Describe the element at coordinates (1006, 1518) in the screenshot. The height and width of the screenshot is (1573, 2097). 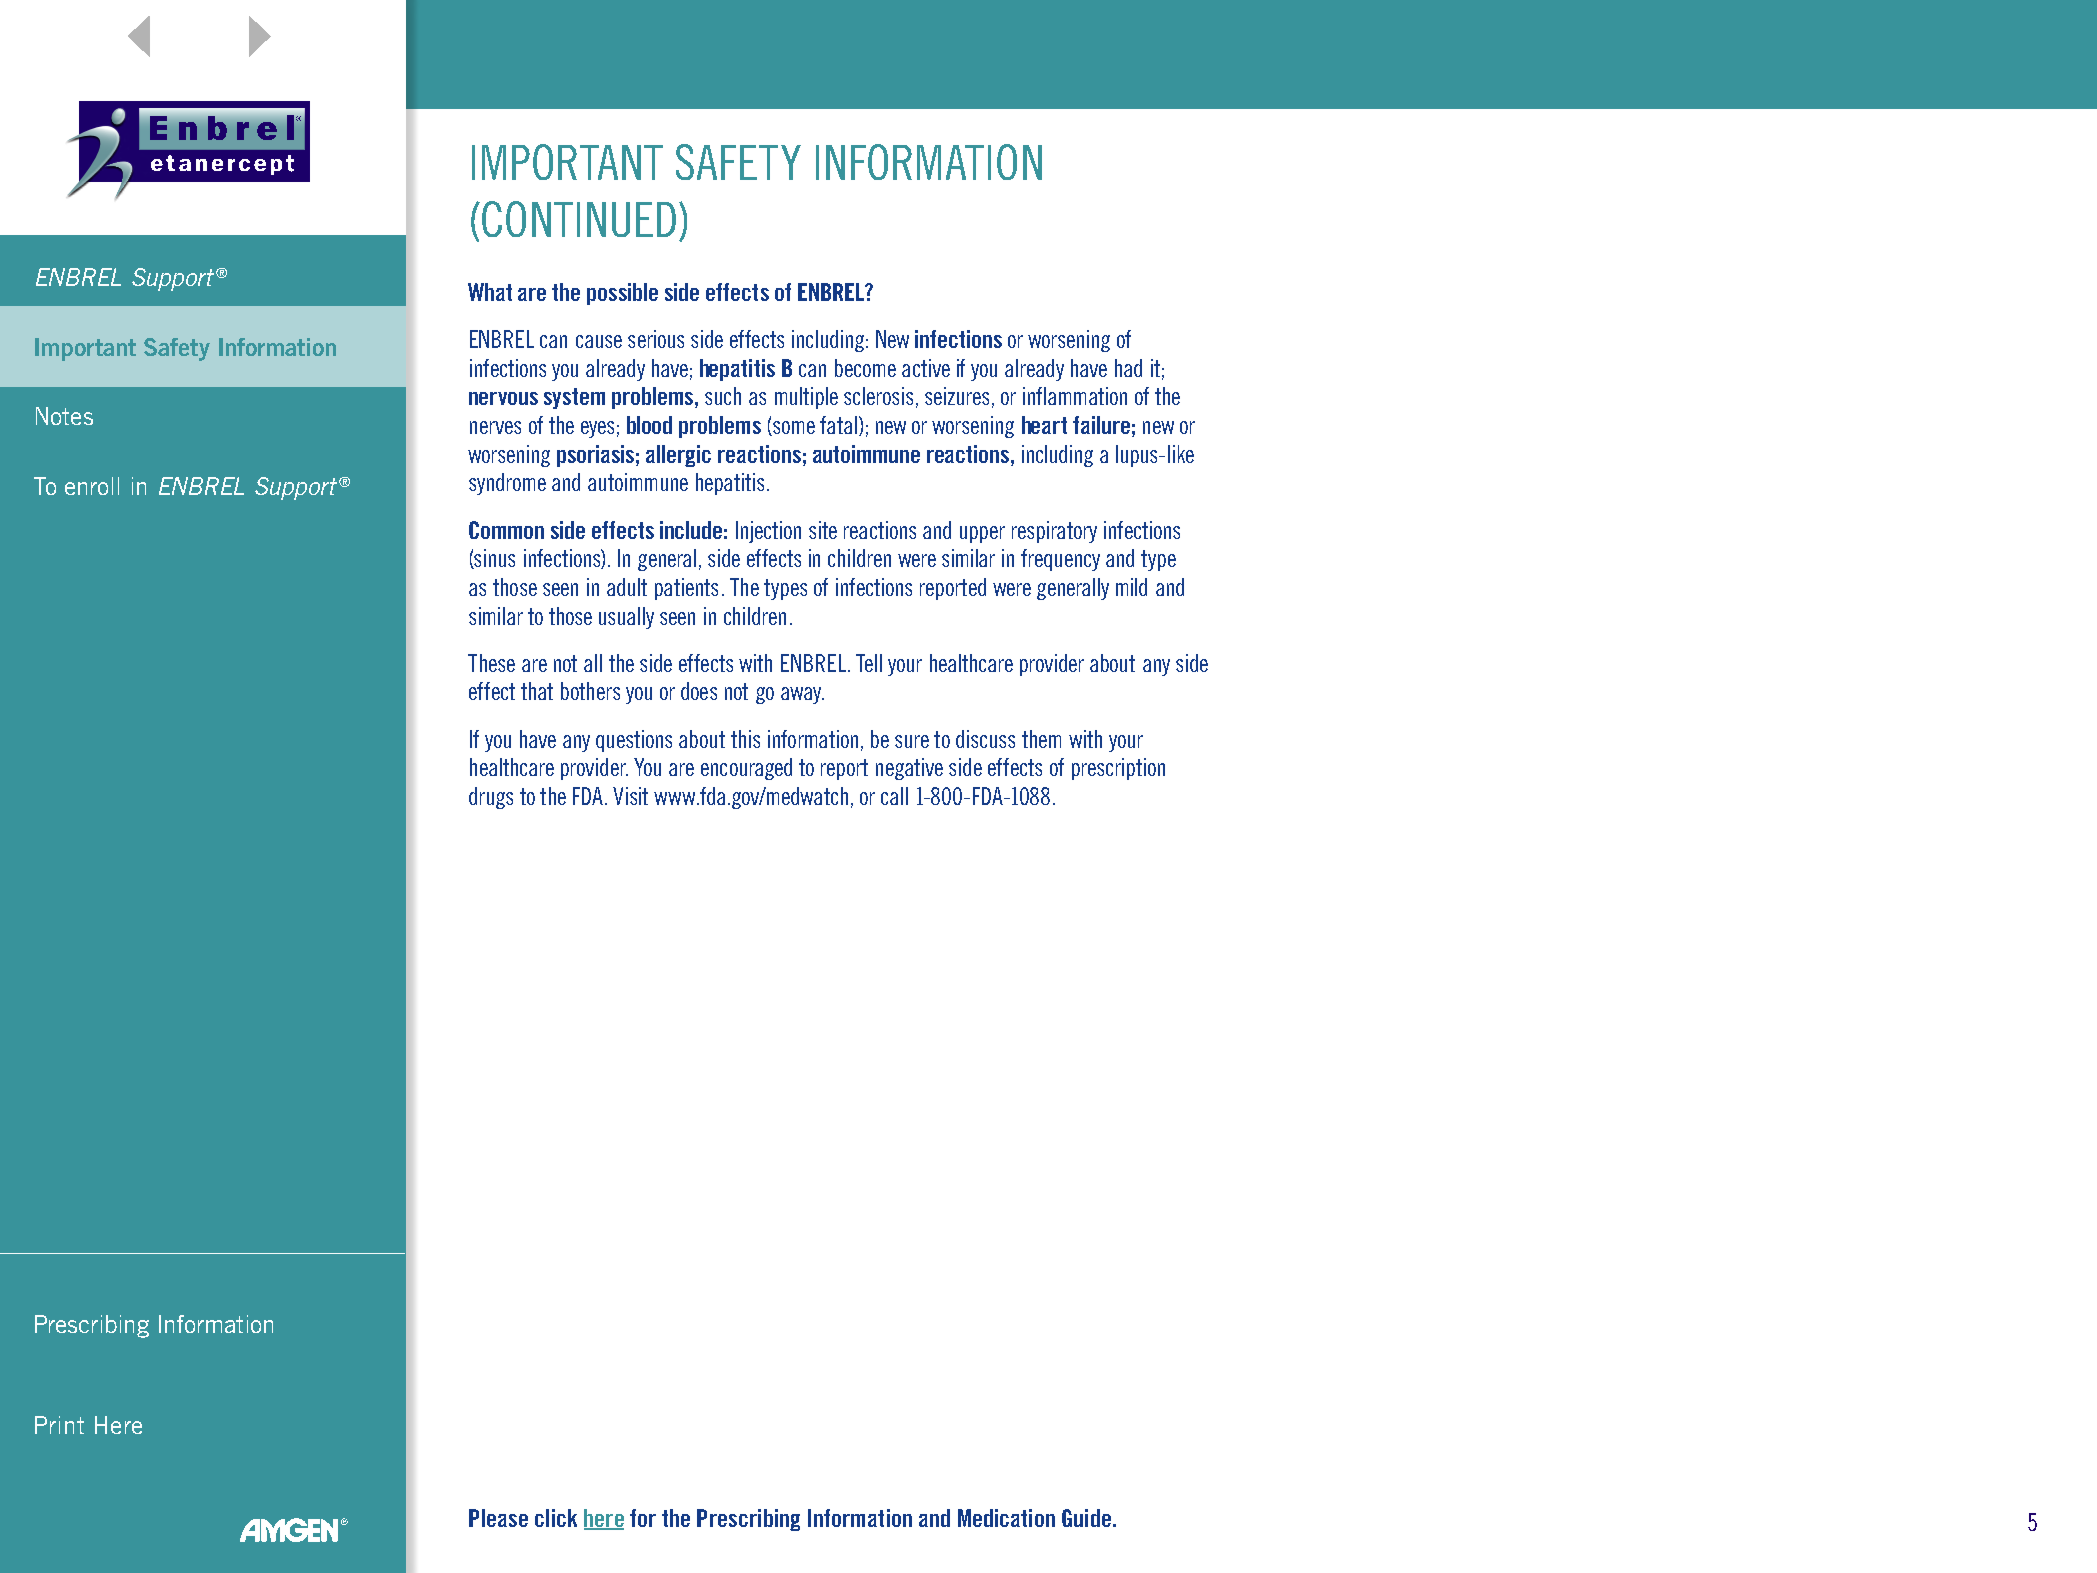
I see `Medication` at that location.
